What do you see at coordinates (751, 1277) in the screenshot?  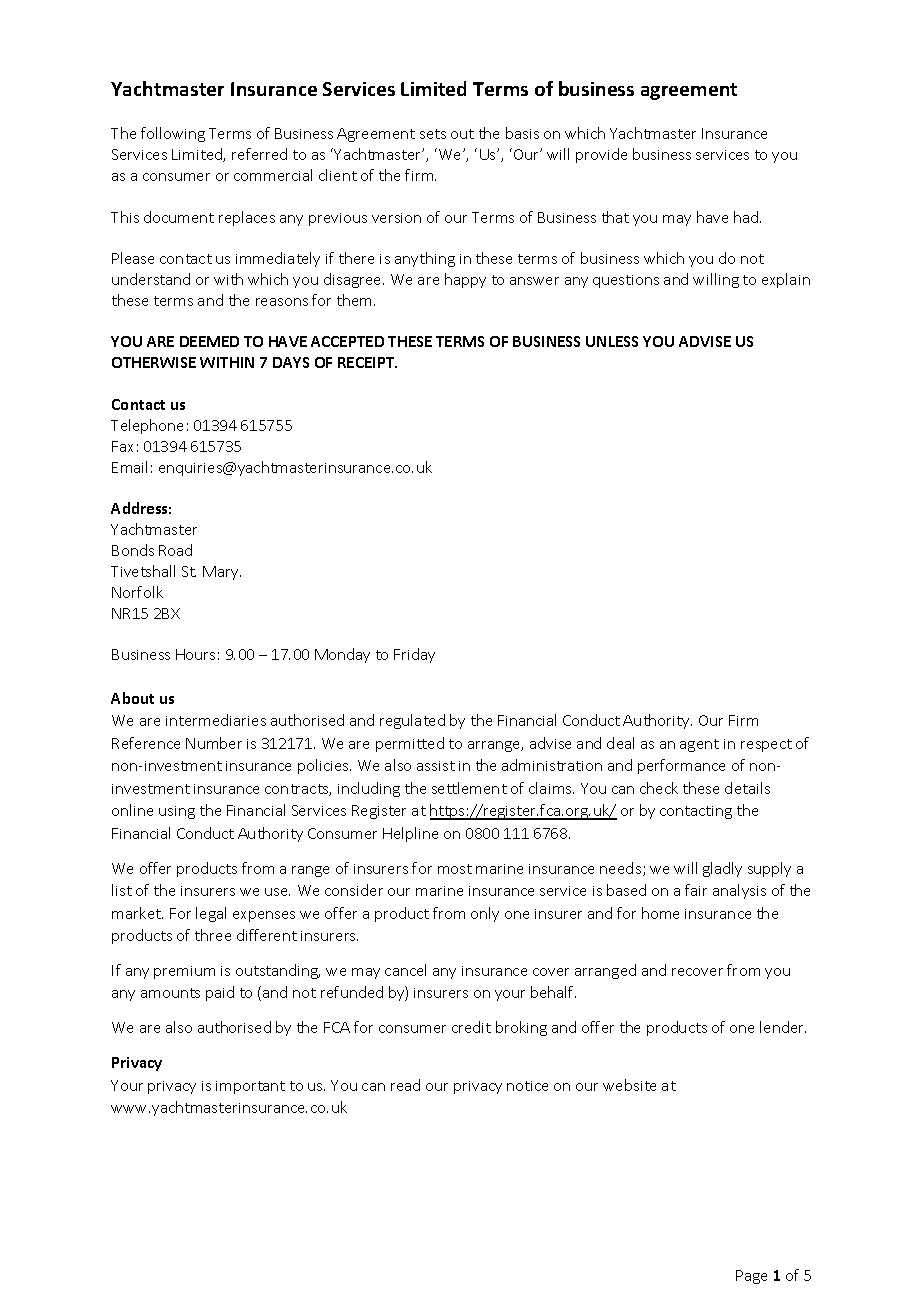 I see `Page` at bounding box center [751, 1277].
